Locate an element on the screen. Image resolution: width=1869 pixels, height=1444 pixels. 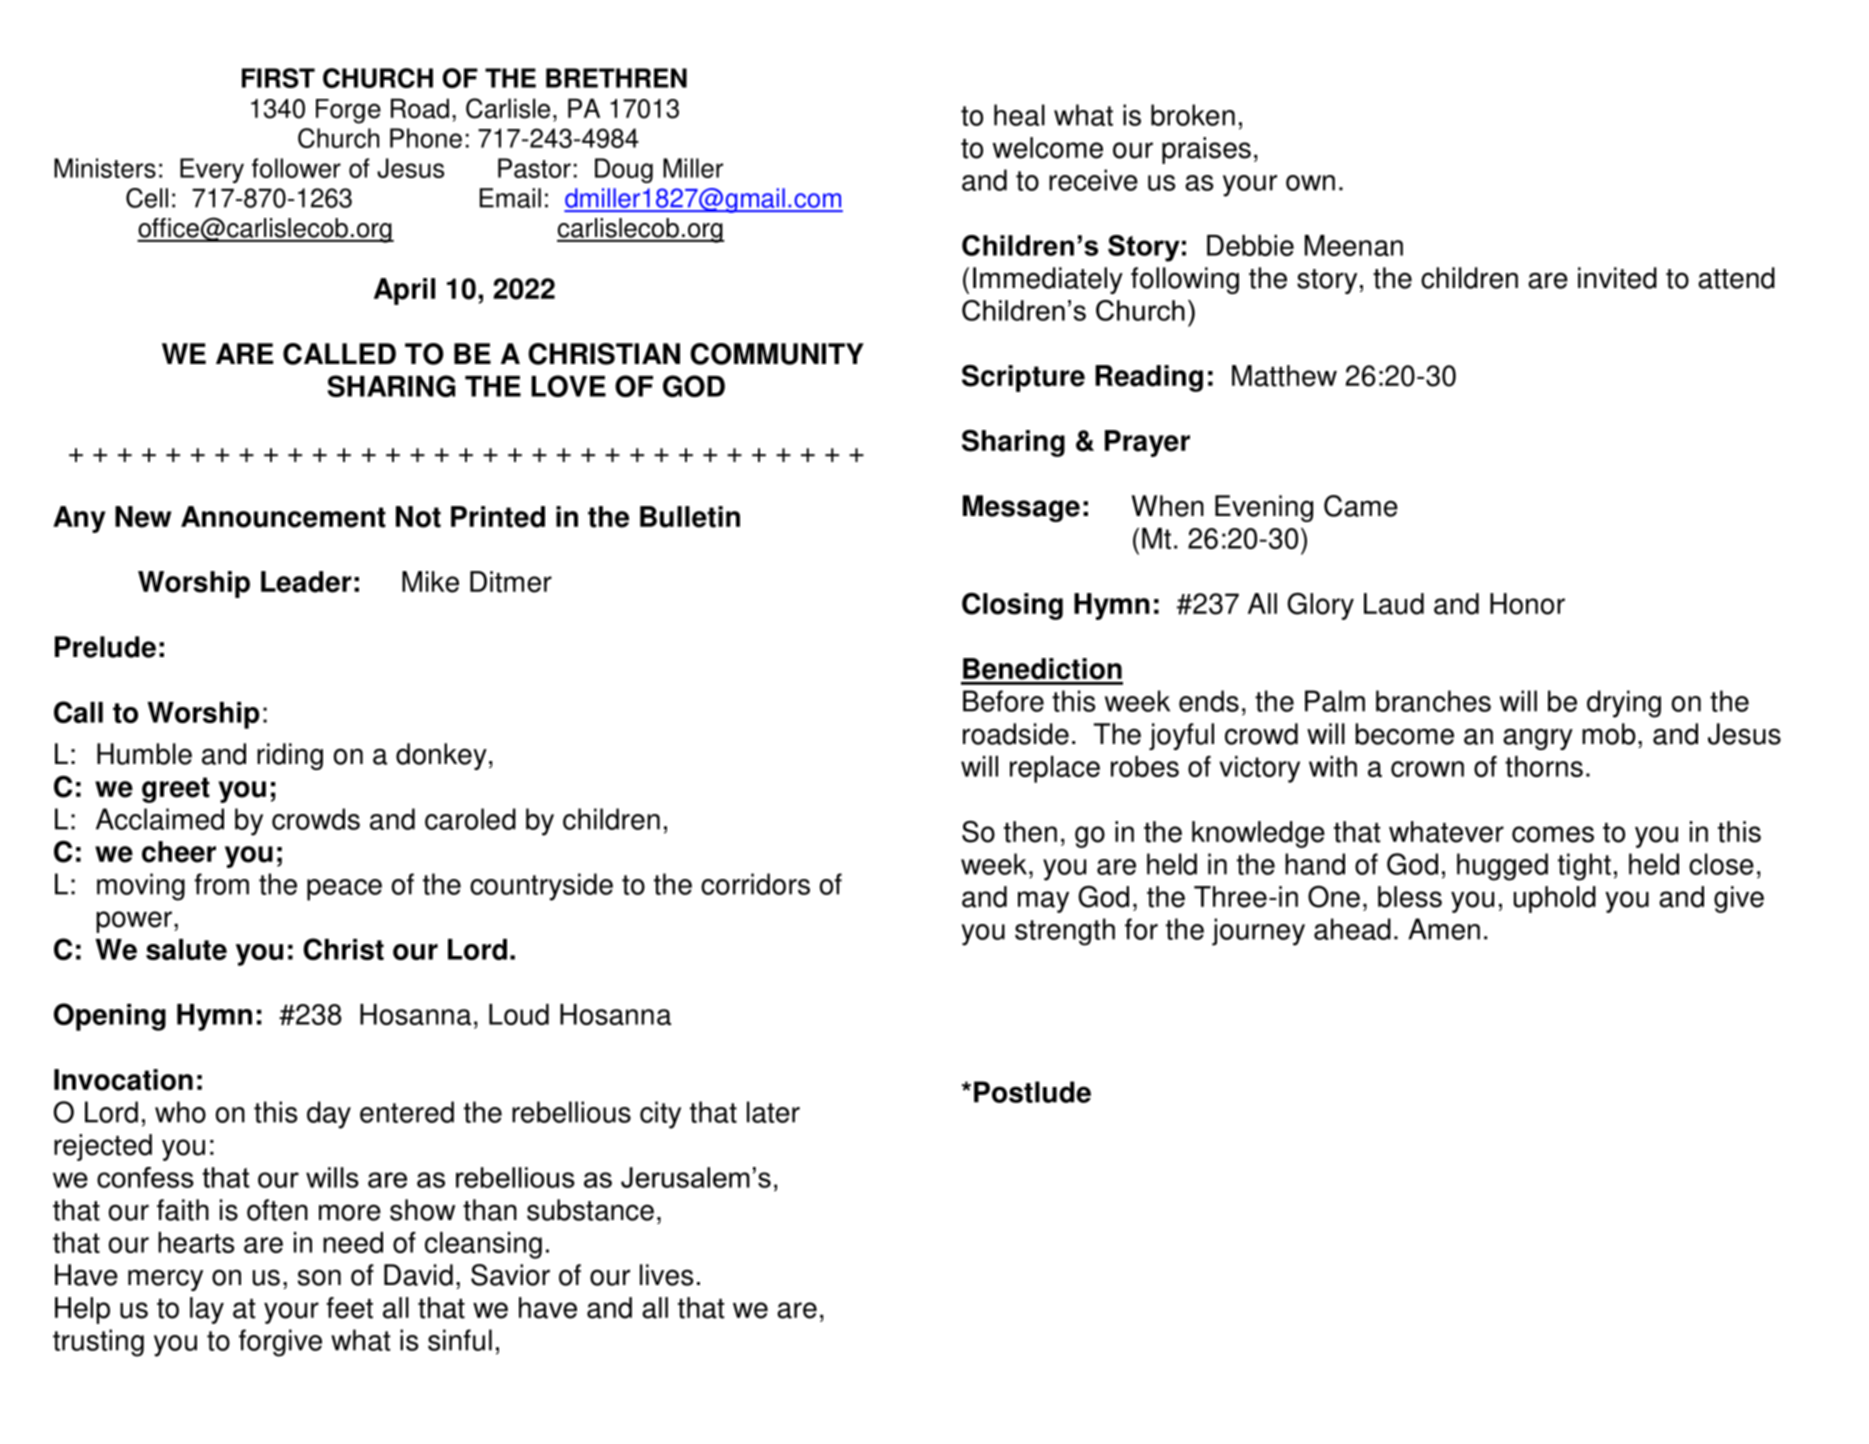
heal is located at coordinates (1019, 115).
